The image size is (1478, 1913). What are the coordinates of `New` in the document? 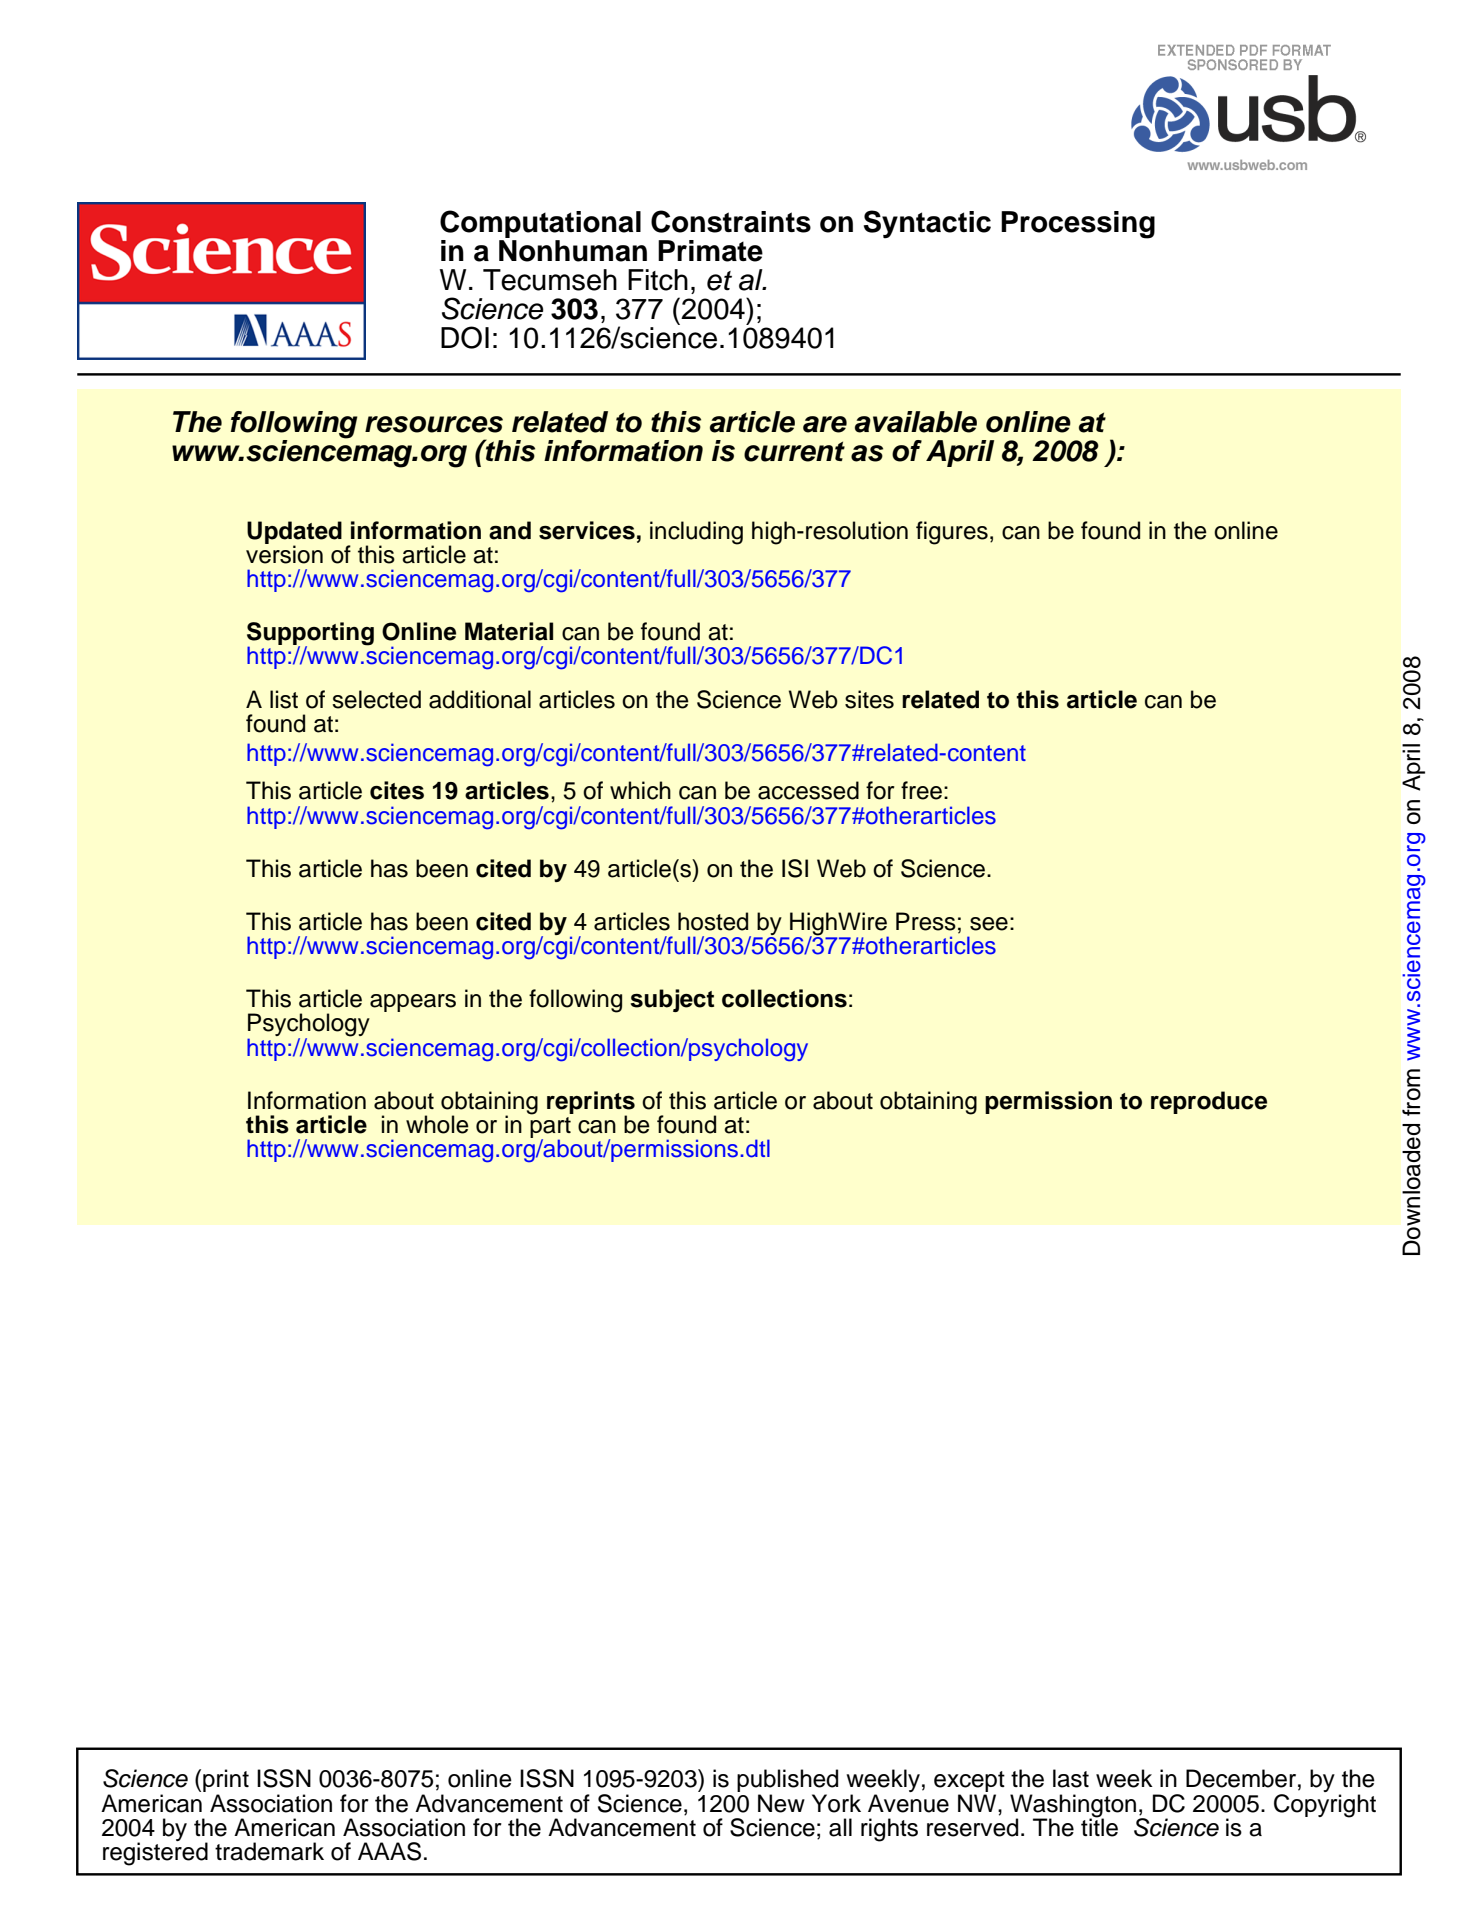 It's located at (781, 1803).
